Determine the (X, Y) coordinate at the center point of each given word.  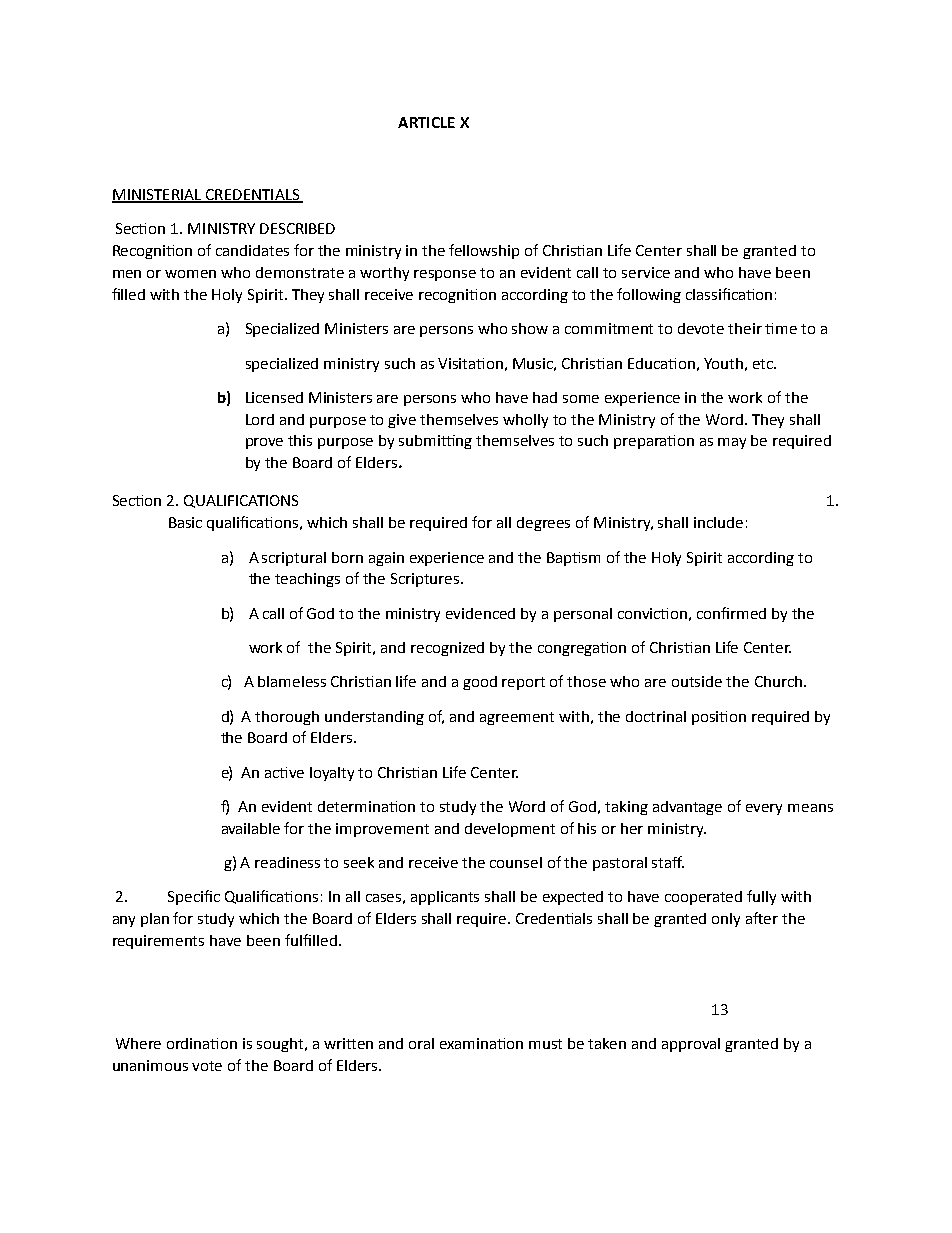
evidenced (480, 613)
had (545, 397)
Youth (723, 363)
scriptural (294, 559)
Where (138, 1043)
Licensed (274, 397)
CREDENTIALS (252, 196)
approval (691, 1045)
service (646, 272)
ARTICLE (426, 122)
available (251, 828)
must (545, 1044)
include (718, 522)
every (764, 809)
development (510, 830)
